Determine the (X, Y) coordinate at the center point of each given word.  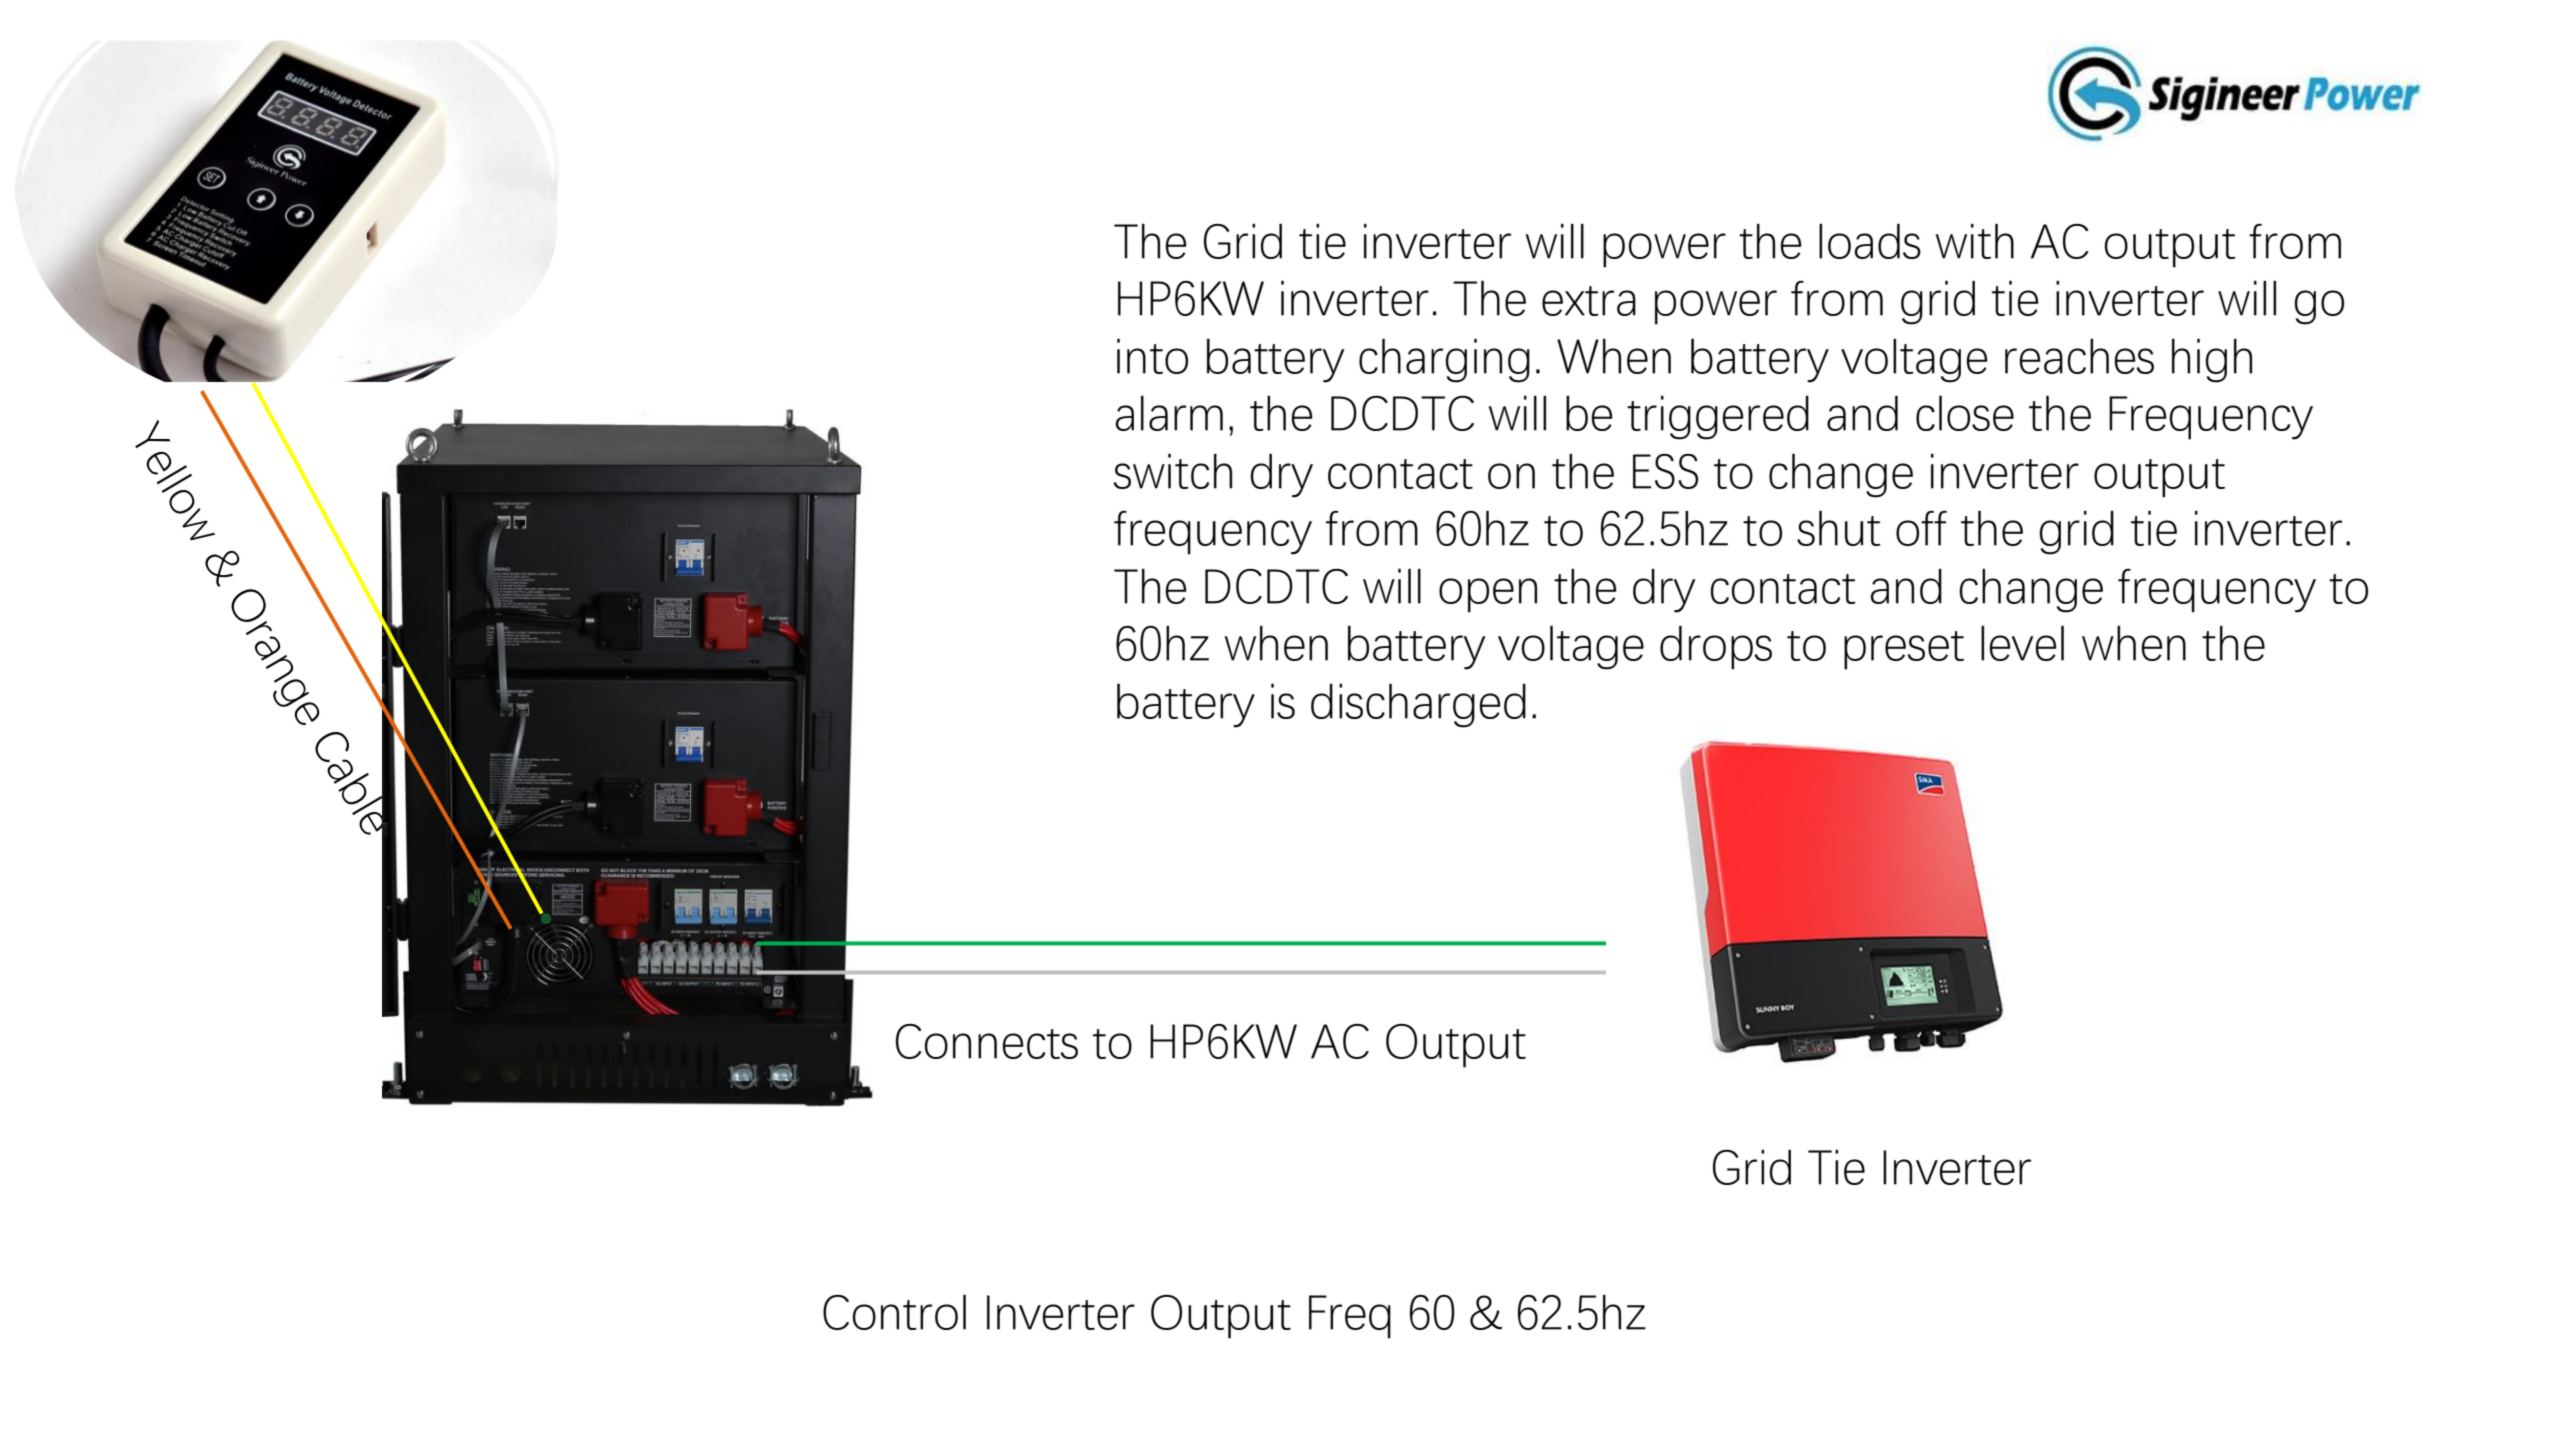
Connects (987, 1041)
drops (1716, 648)
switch (1172, 471)
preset (1904, 650)
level (2022, 643)
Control (894, 1312)
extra (1589, 301)
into (1152, 356)
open (1488, 595)
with (1975, 241)
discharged (1418, 705)
